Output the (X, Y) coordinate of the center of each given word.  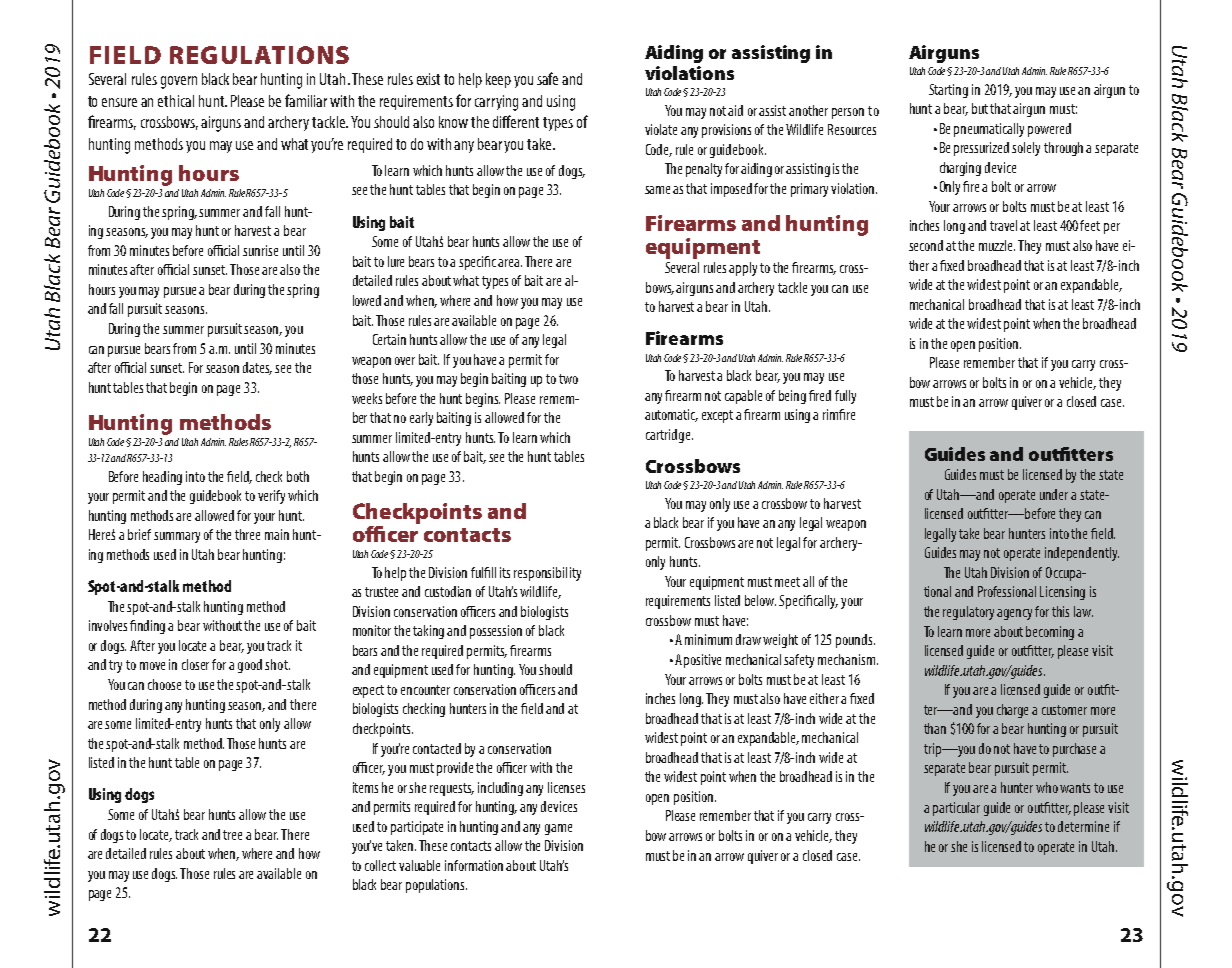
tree (232, 835)
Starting (948, 91)
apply (743, 269)
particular (956, 809)
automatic (671, 415)
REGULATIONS (259, 55)
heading (162, 478)
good (250, 666)
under (1054, 494)
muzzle (997, 245)
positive (702, 661)
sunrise (260, 250)
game (558, 829)
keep (498, 80)
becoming (1050, 633)
